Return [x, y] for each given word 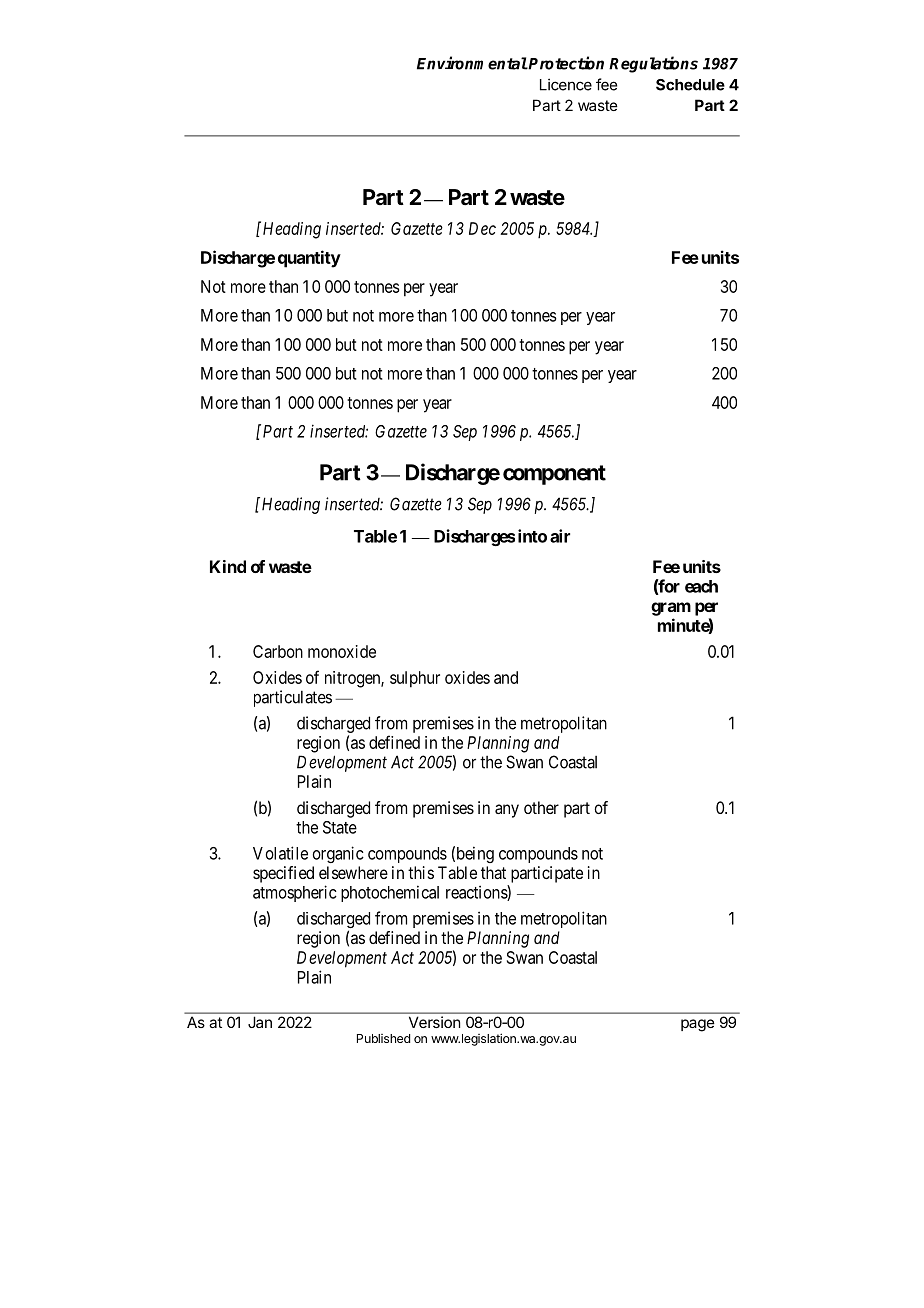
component [554, 475]
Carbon [278, 651]
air [560, 536]
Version [434, 1022]
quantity [309, 259]
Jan [260, 1022]
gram [671, 609]
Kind [228, 566]
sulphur [415, 679]
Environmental [472, 63]
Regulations [653, 64]
